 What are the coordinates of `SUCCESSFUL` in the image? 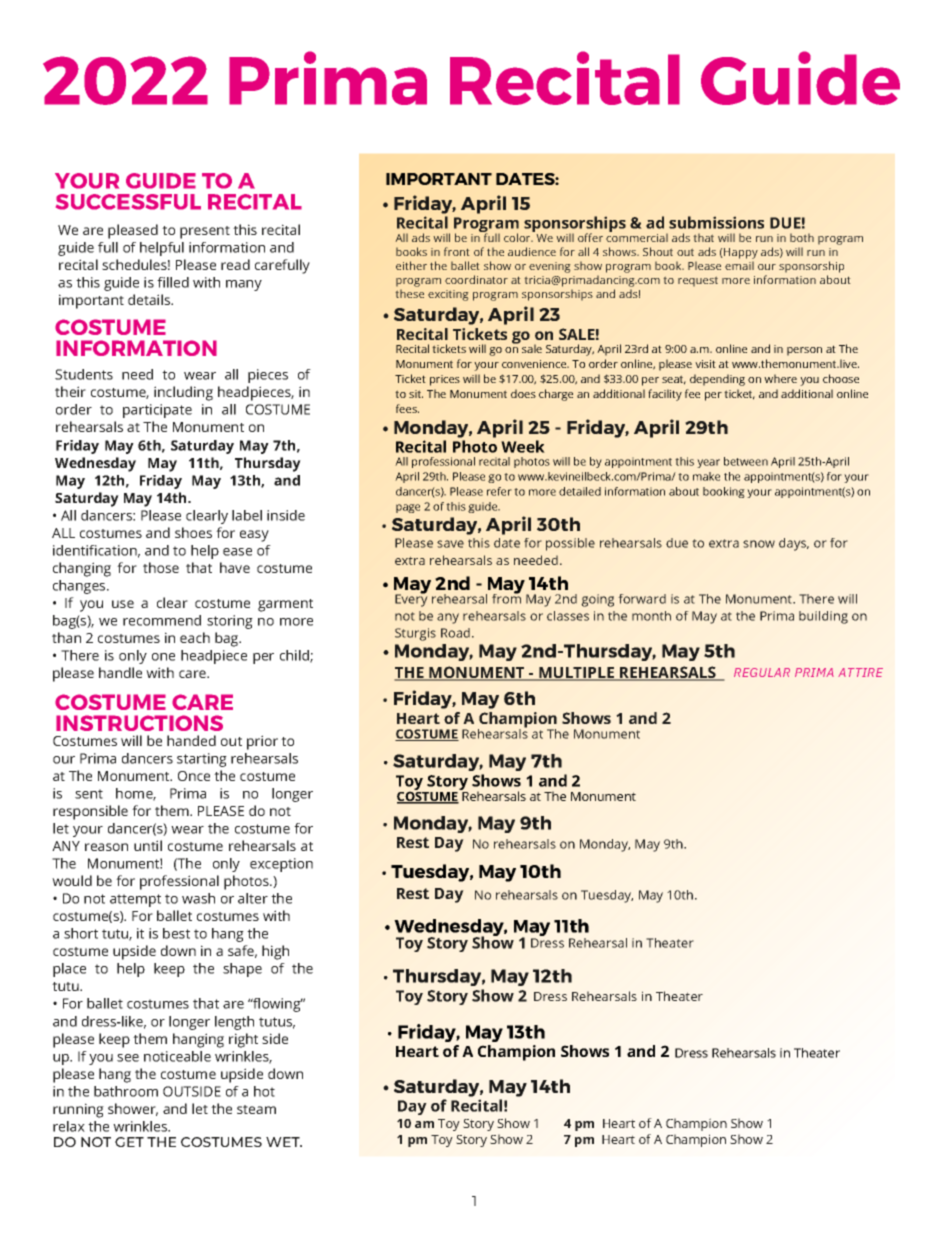 It's located at (128, 202).
